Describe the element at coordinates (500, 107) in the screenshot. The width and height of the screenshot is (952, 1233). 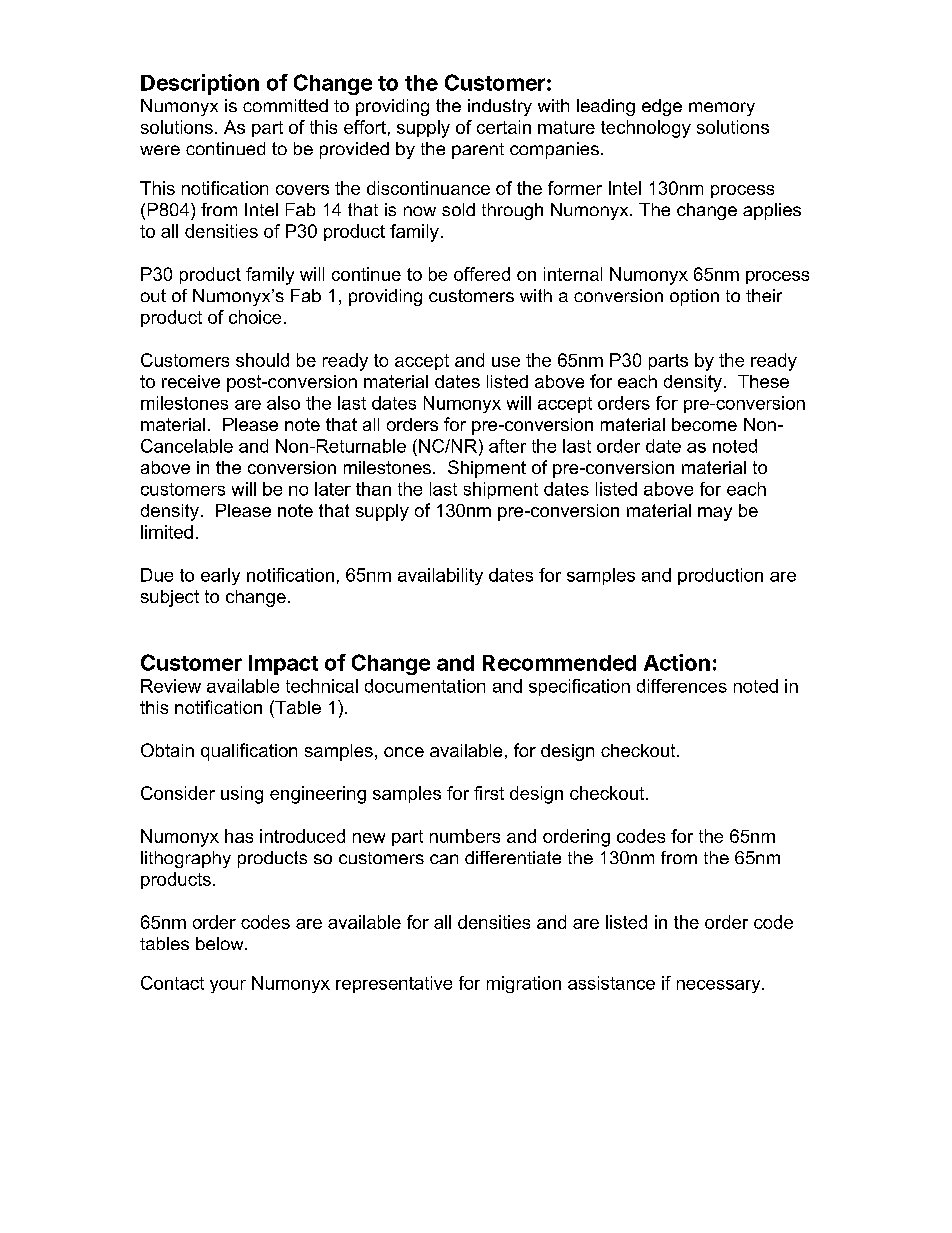
I see `industry` at that location.
